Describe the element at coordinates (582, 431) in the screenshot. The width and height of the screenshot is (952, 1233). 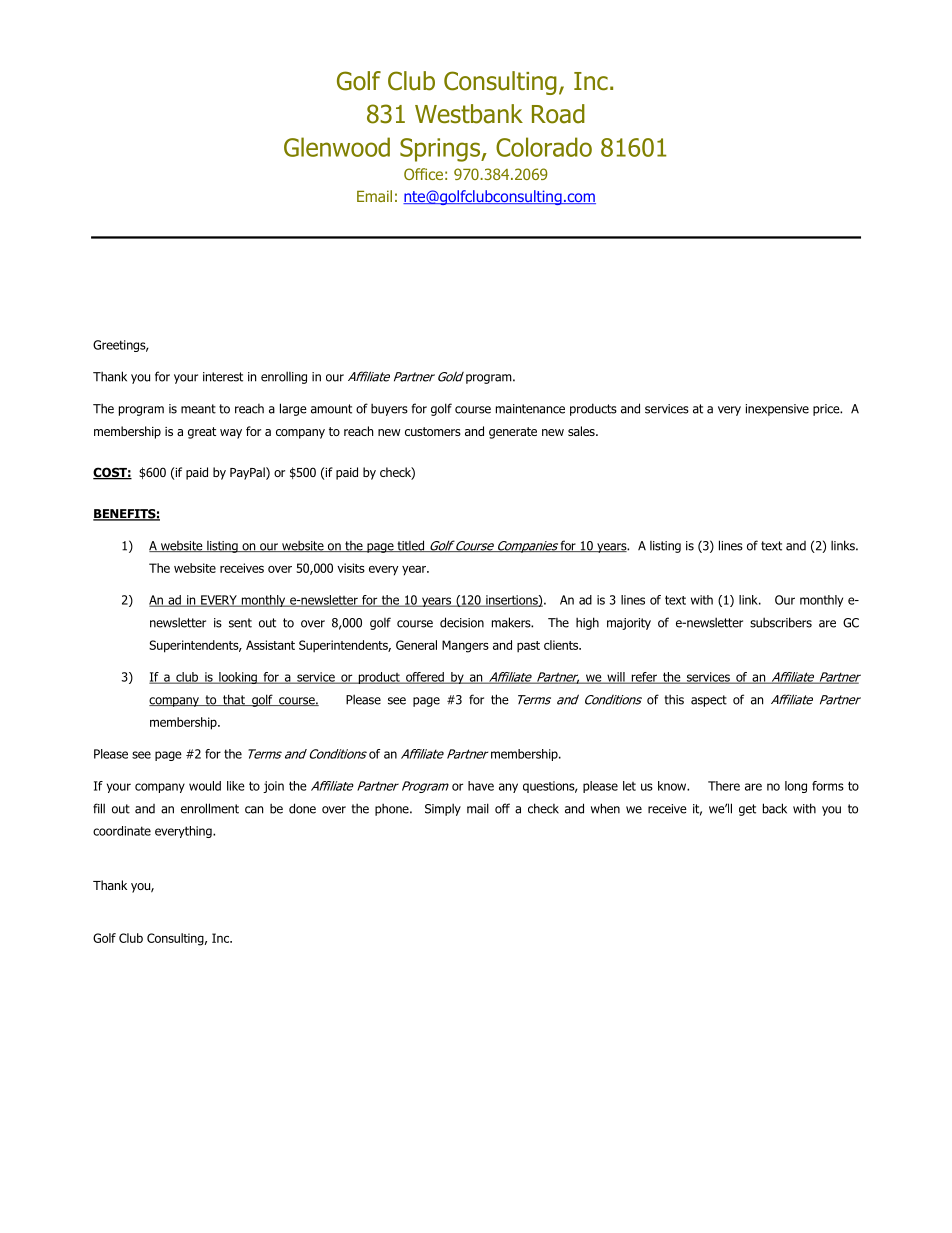
I see `sales` at that location.
